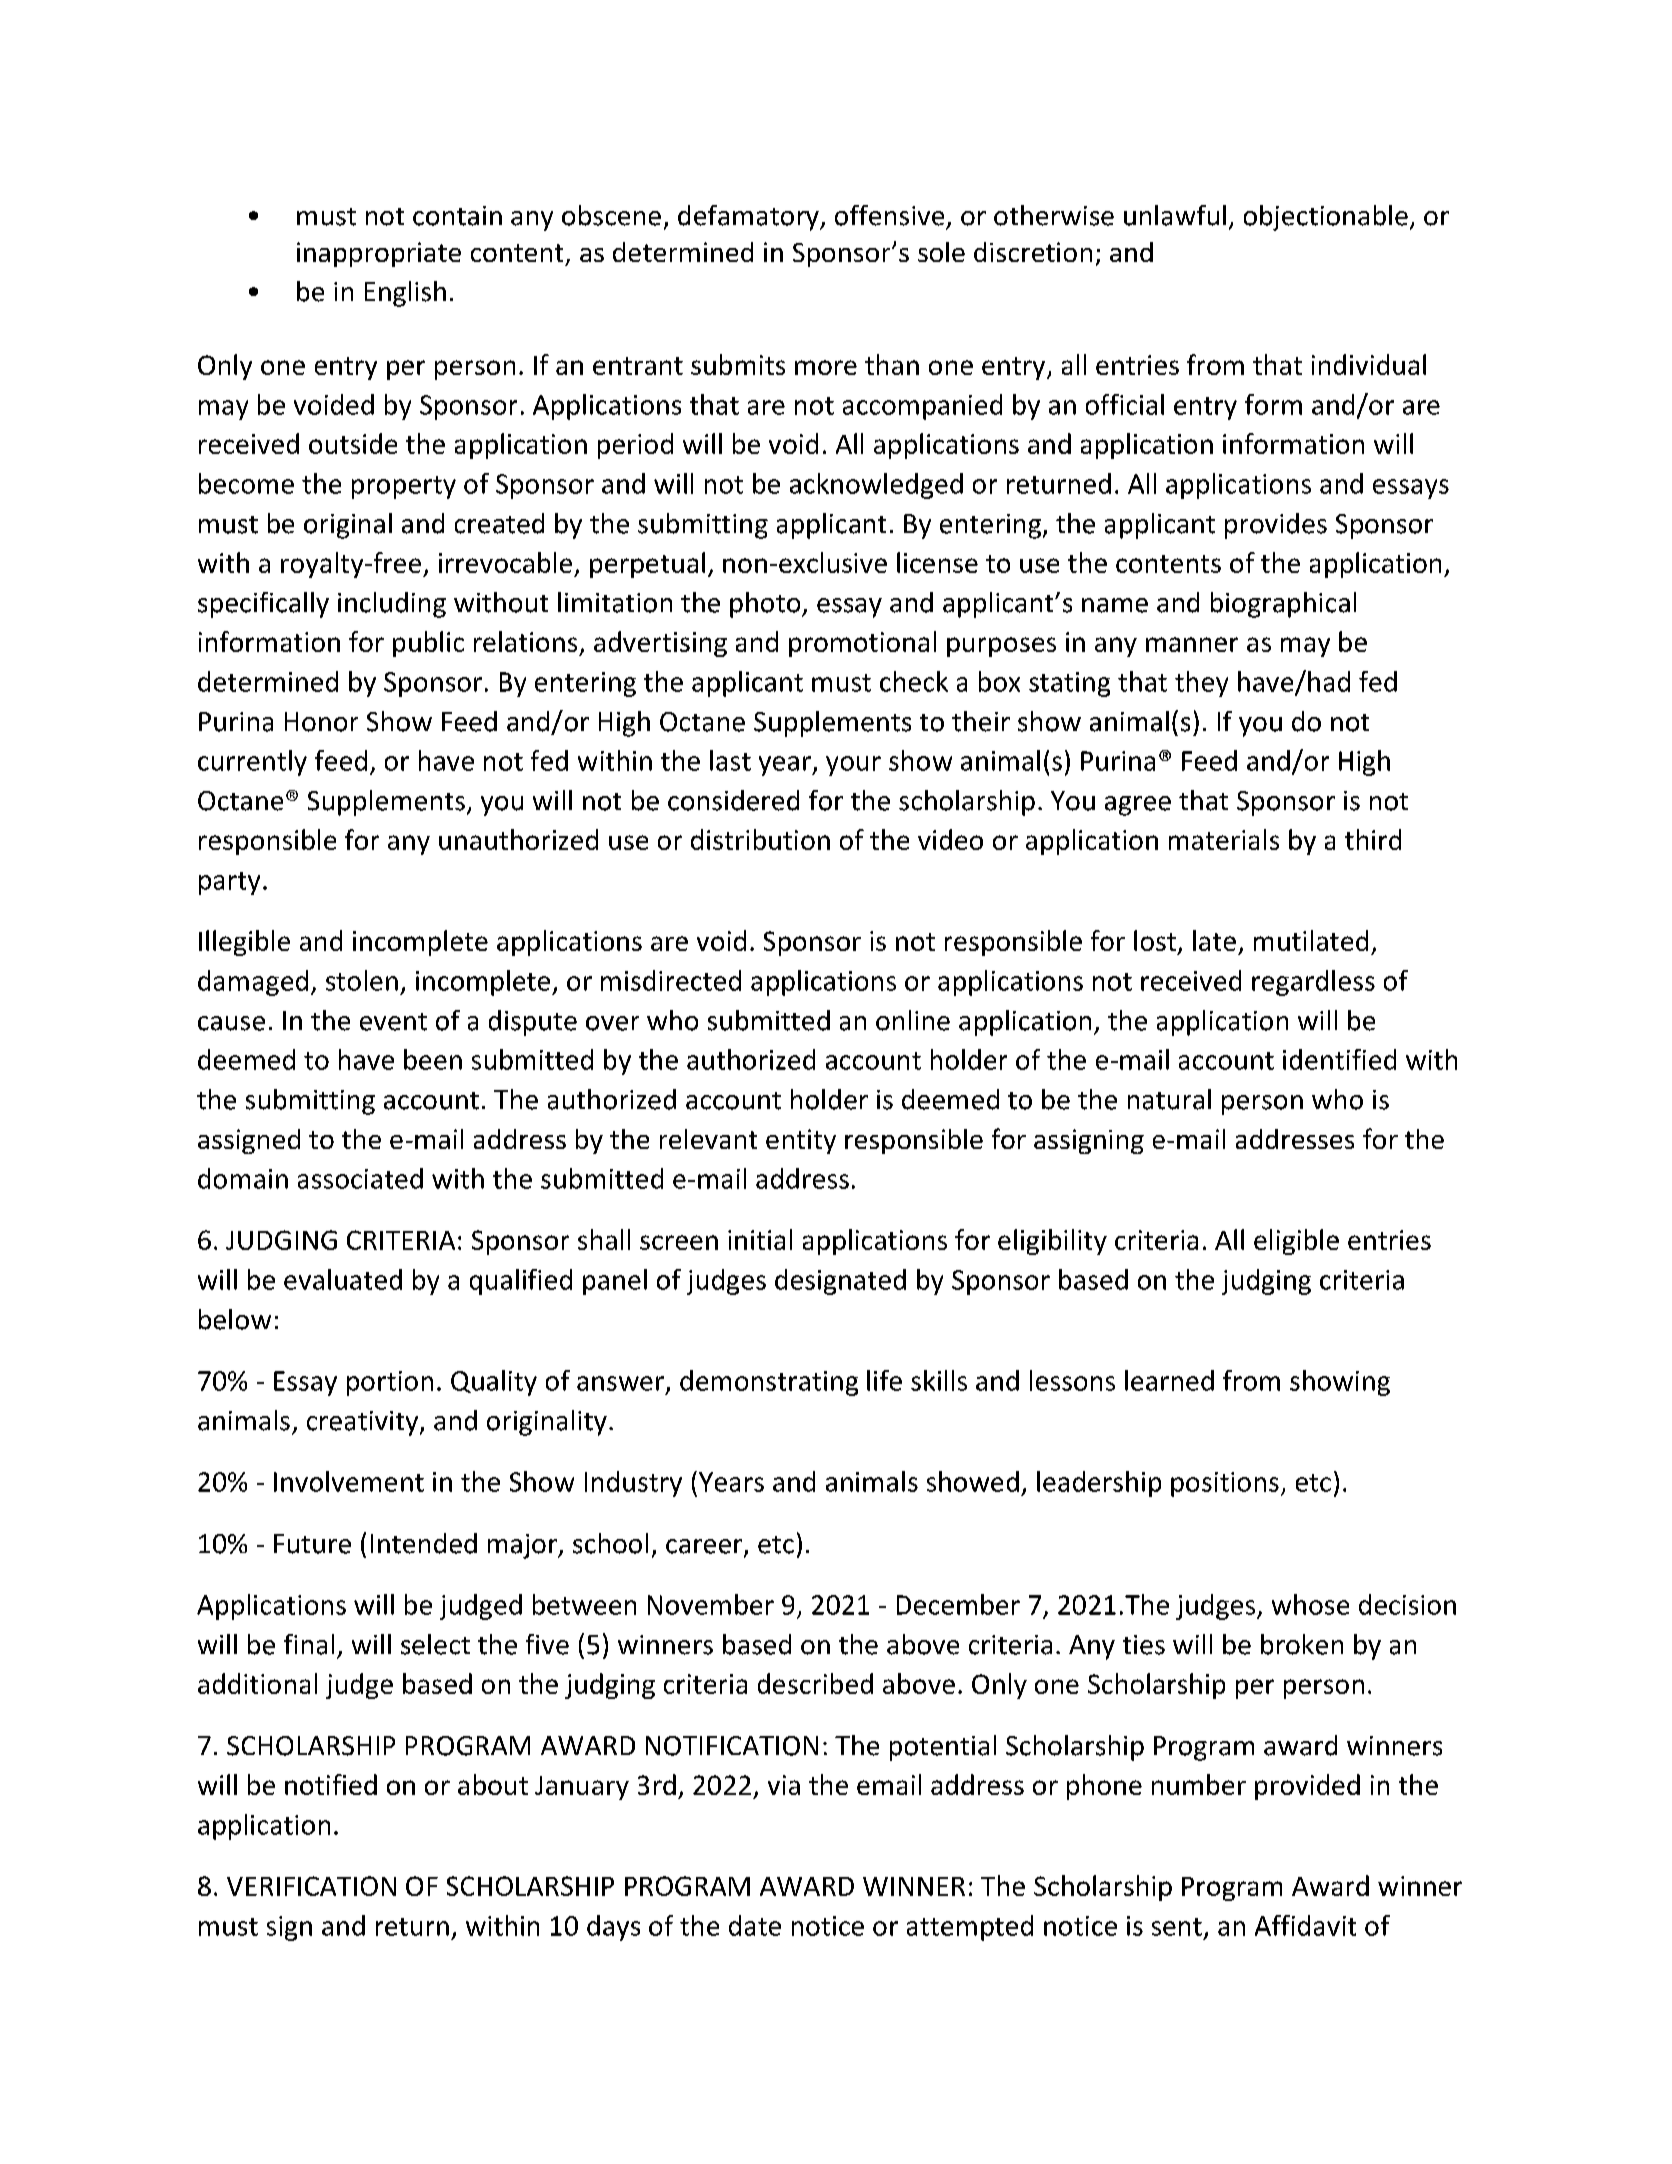 The height and width of the screenshot is (2164, 1672). Describe the element at coordinates (749, 218) in the screenshot. I see `defamatory` at that location.
